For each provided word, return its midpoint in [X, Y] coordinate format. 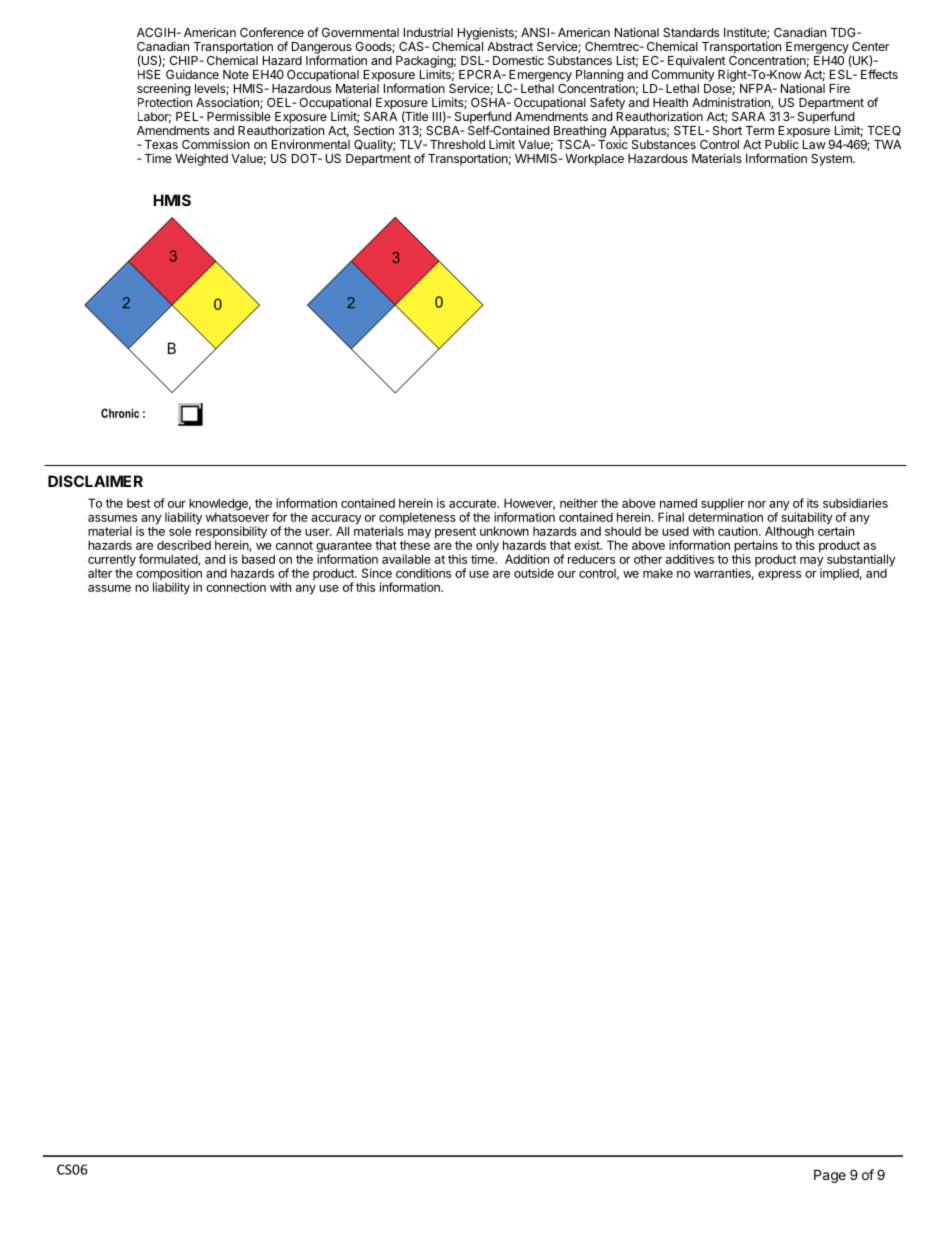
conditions [423, 573]
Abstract [510, 46]
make [658, 573]
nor [757, 504]
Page [830, 1176]
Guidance [192, 74]
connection [236, 587]
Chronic [120, 413]
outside [534, 573]
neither [579, 503]
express [779, 576]
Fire [840, 88]
